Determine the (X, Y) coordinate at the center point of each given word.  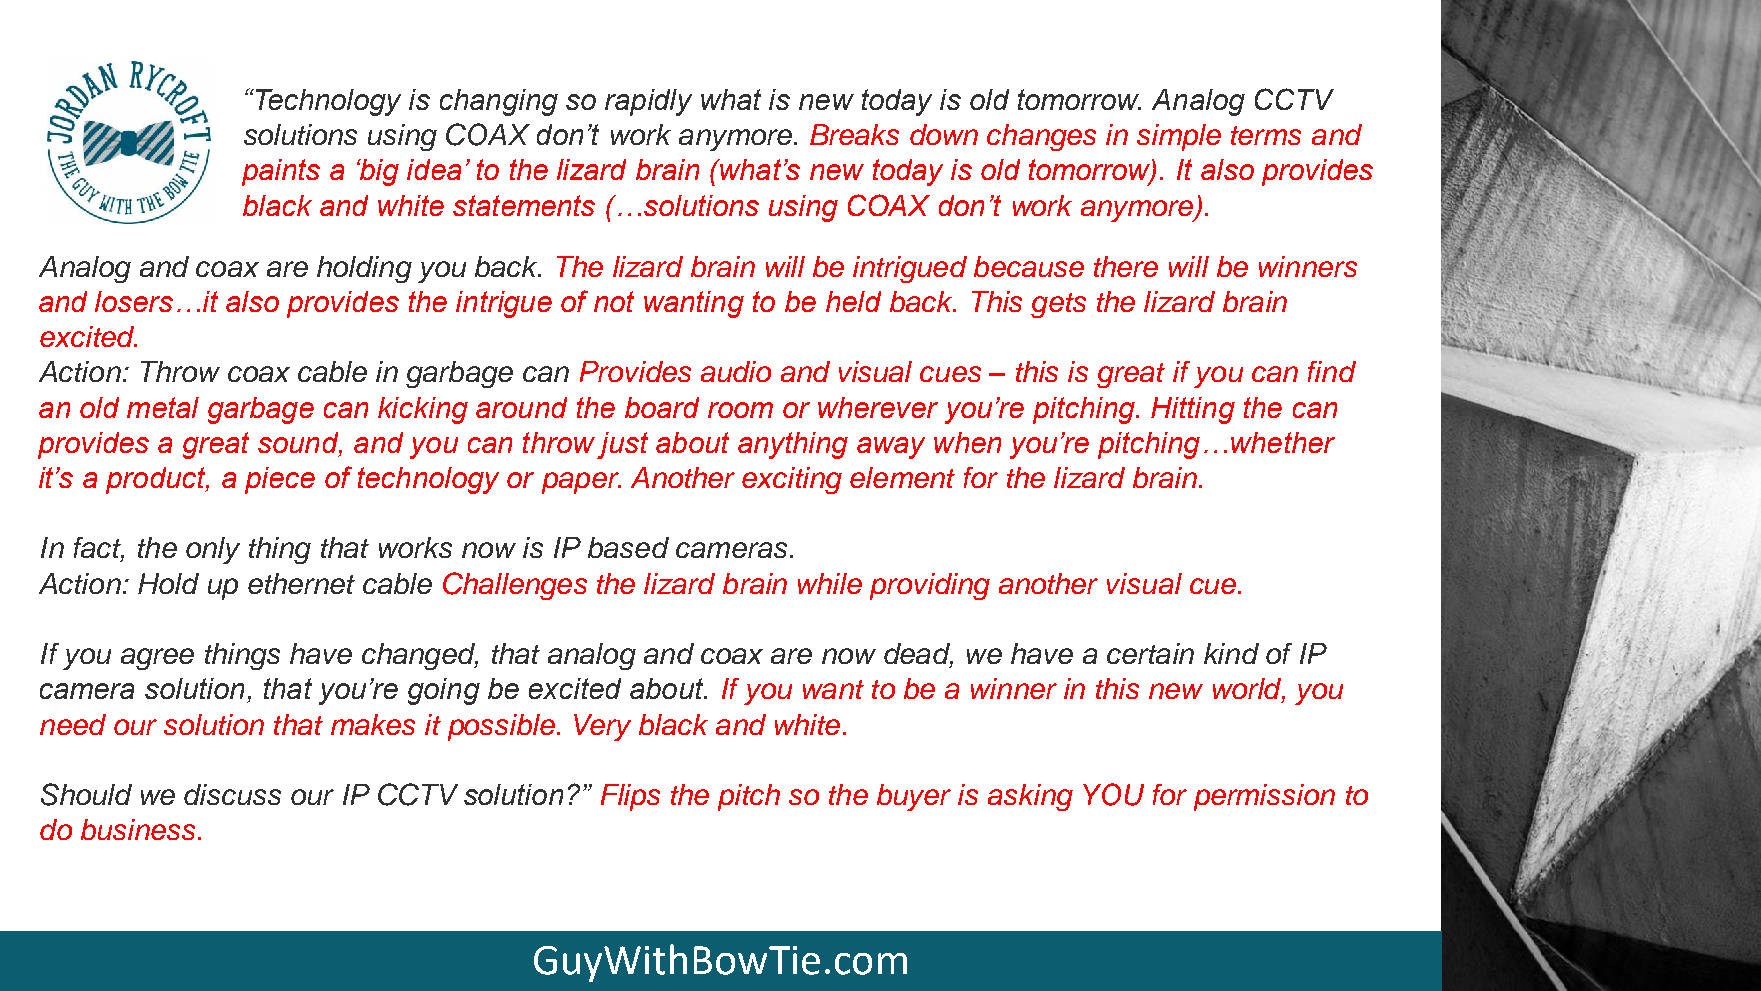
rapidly (648, 102)
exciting (792, 480)
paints (281, 172)
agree (157, 659)
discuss (232, 794)
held (853, 301)
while (830, 583)
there (1126, 266)
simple (1179, 137)
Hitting (1193, 410)
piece (280, 480)
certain (1150, 653)
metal (163, 407)
